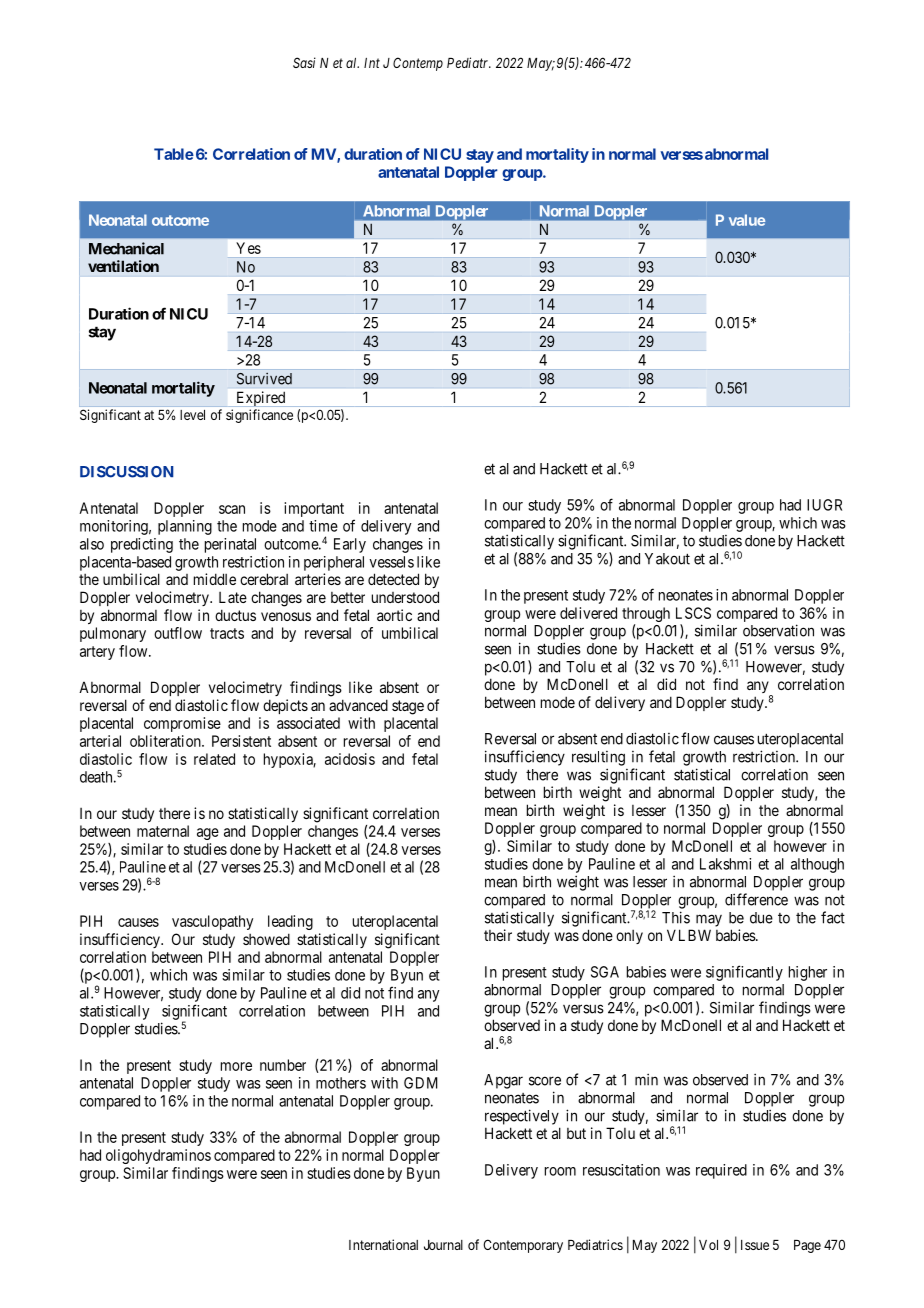 The width and height of the screenshot is (924, 1308). What do you see at coordinates (443, 1245) in the screenshot?
I see `Journal` at bounding box center [443, 1245].
